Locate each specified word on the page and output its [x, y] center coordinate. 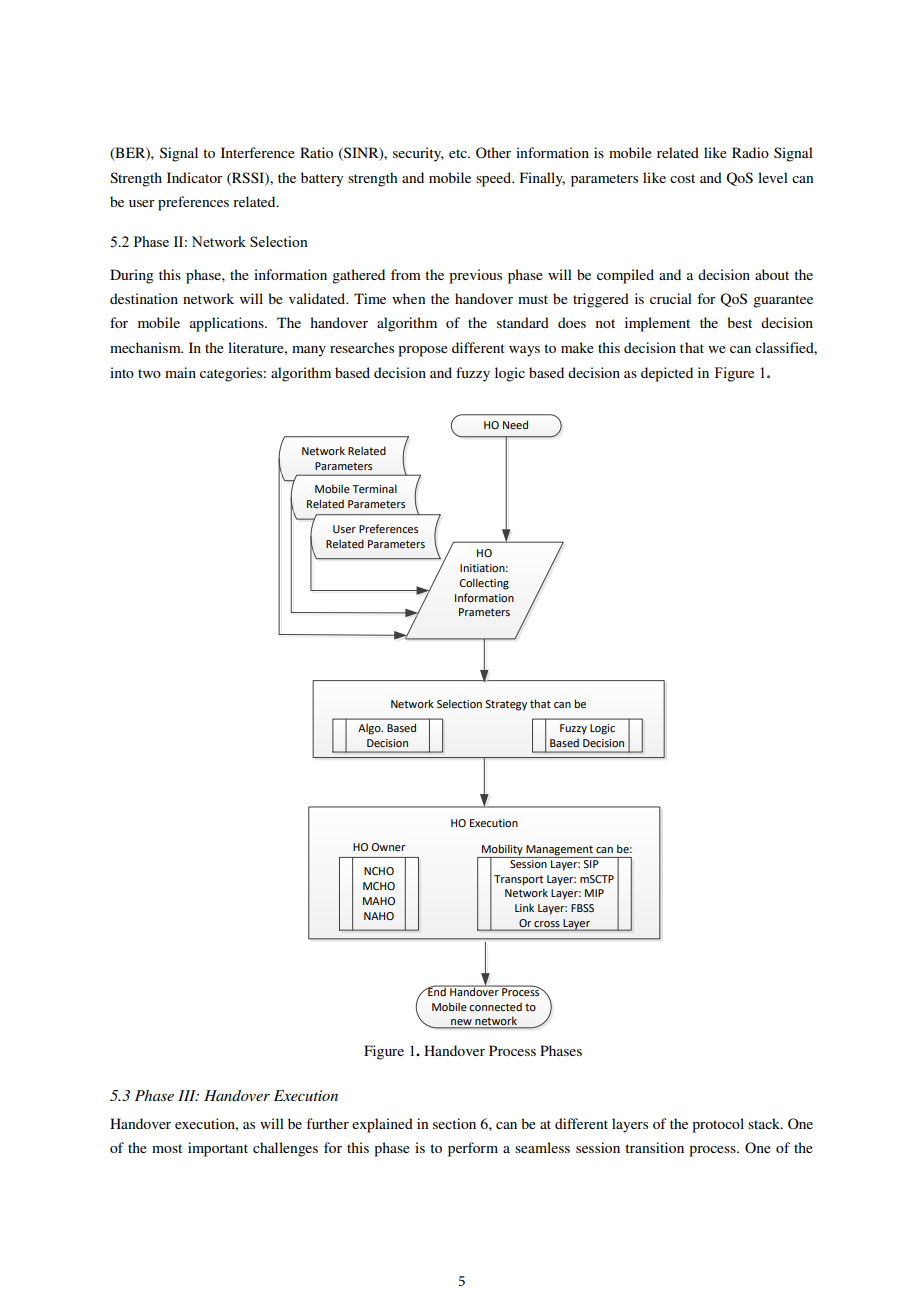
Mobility [502, 851]
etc [459, 153]
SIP [591, 862]
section [454, 1123]
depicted [667, 374]
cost [682, 178]
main [180, 372]
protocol [718, 1125]
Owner [388, 847]
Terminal [374, 488]
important [218, 1149]
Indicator [195, 177]
